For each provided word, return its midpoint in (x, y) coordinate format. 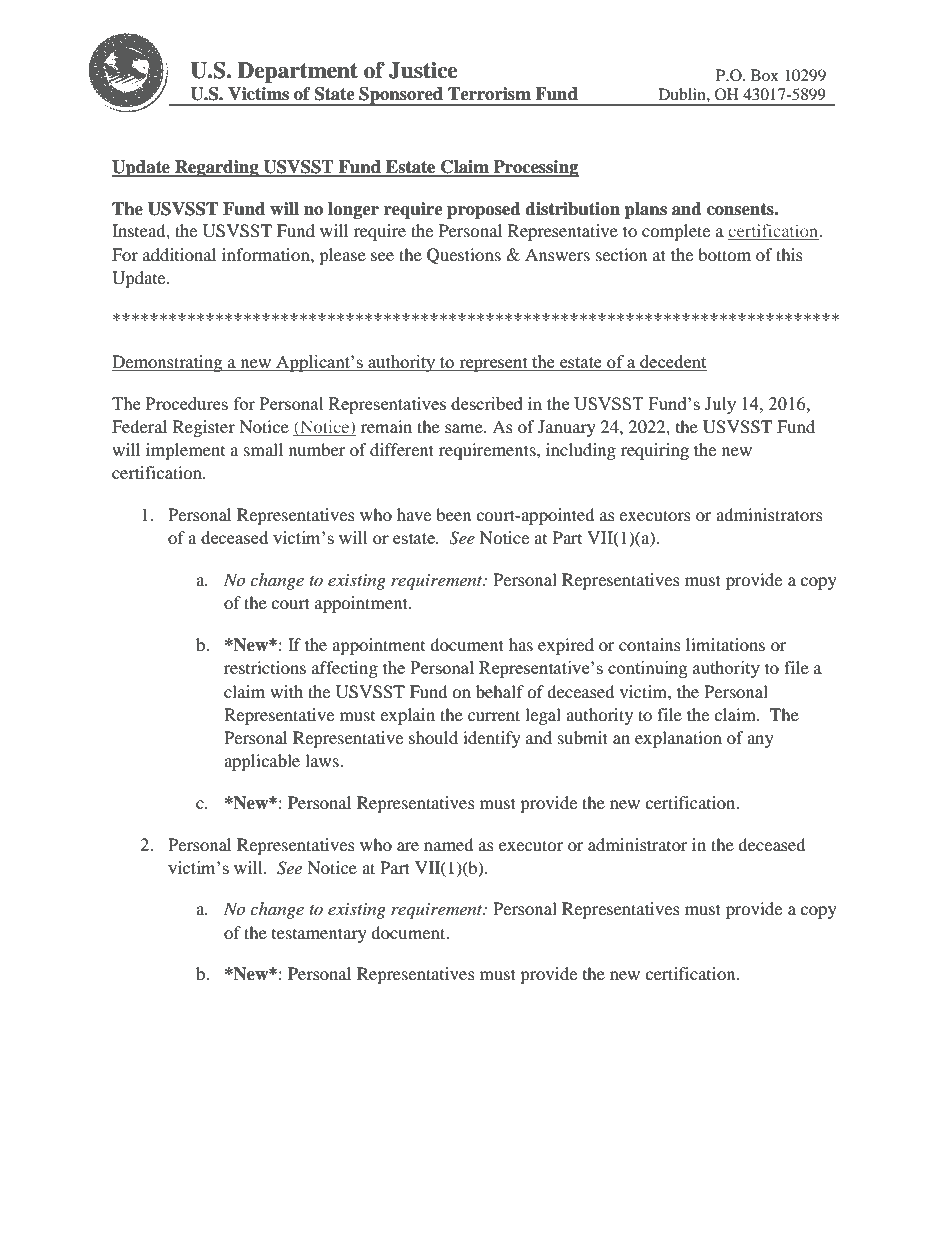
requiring (655, 451)
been (453, 514)
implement (185, 451)
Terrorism (489, 94)
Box (765, 75)
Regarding (217, 168)
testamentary (319, 935)
